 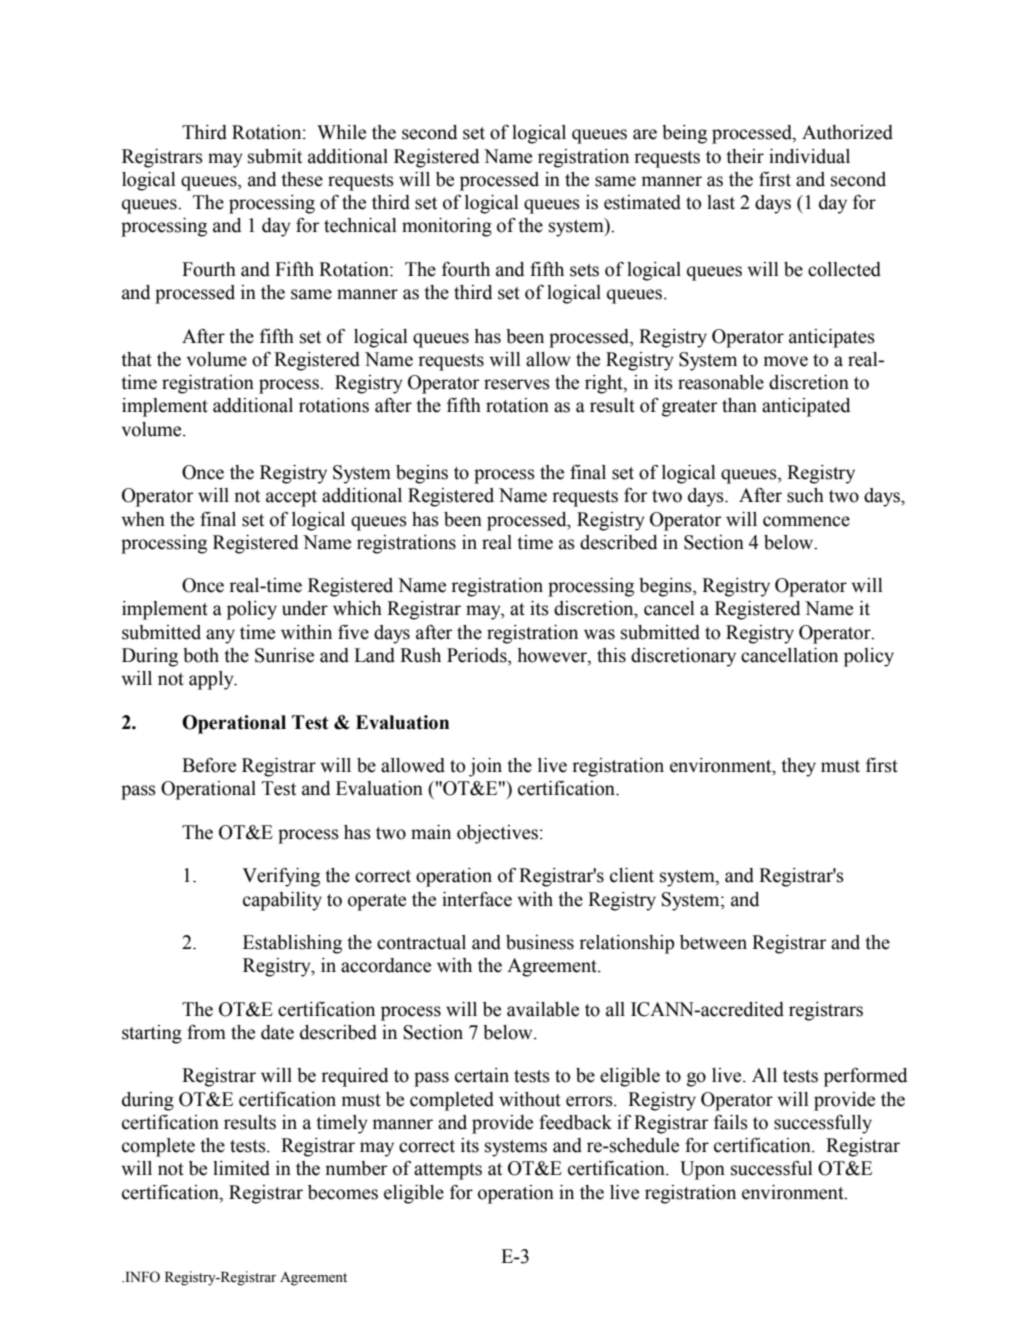 What do you see at coordinates (212, 680) in the screenshot?
I see `apply` at bounding box center [212, 680].
